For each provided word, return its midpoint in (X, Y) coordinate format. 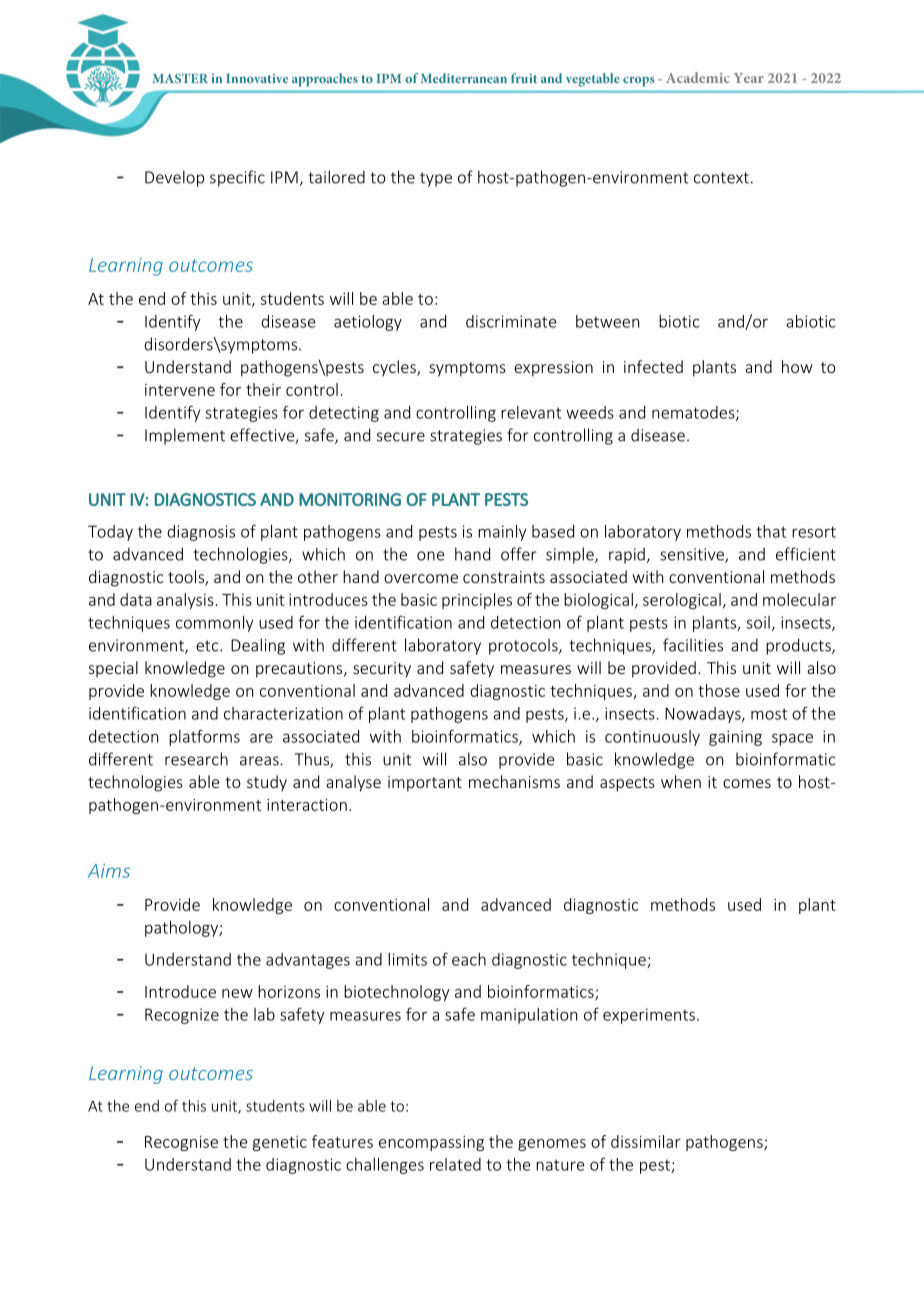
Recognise (181, 1143)
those (719, 690)
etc (208, 646)
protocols (524, 646)
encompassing (431, 1143)
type (436, 179)
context (721, 178)
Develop (174, 178)
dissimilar (646, 1141)
